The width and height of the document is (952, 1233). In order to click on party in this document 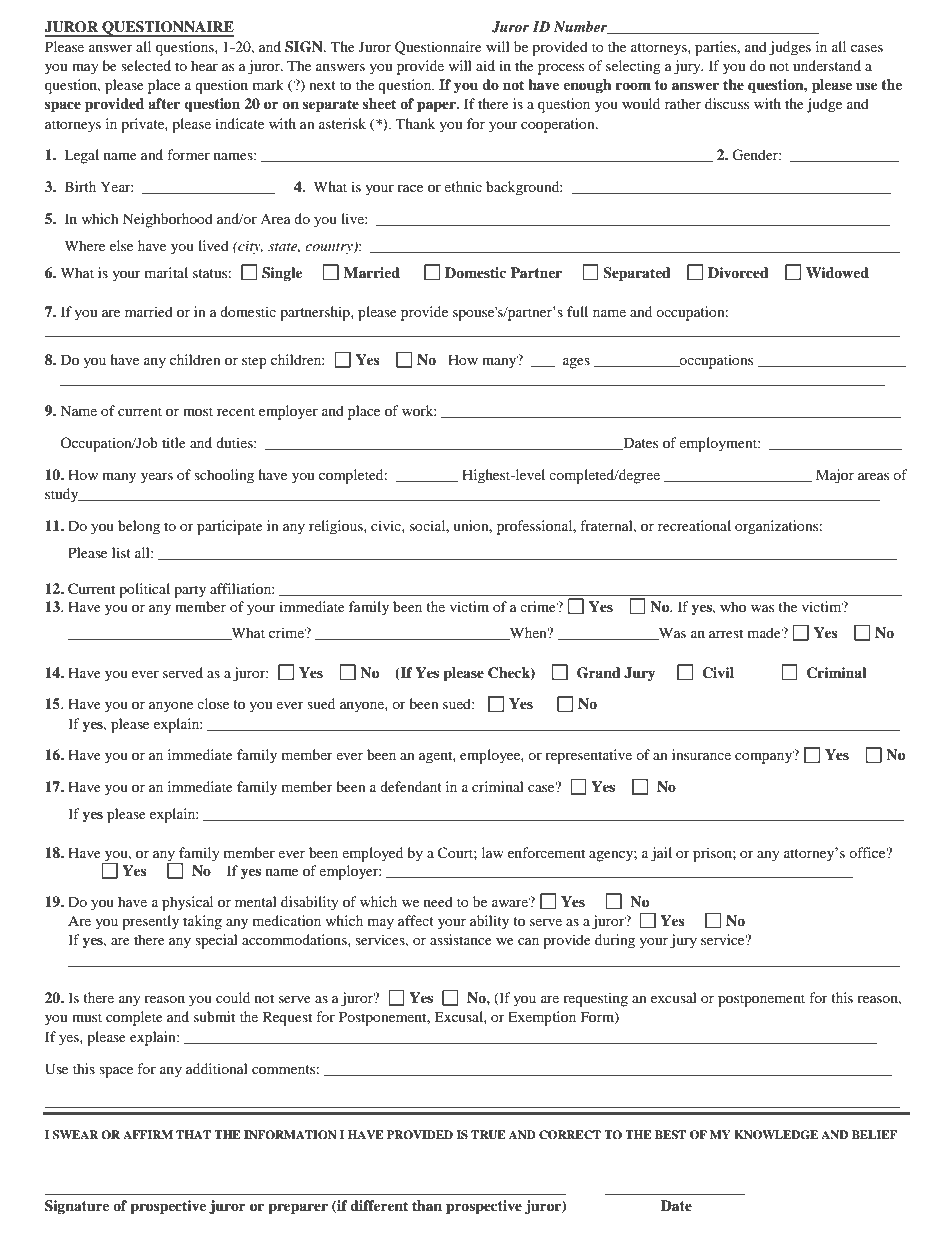, I will do `click(190, 591)`.
